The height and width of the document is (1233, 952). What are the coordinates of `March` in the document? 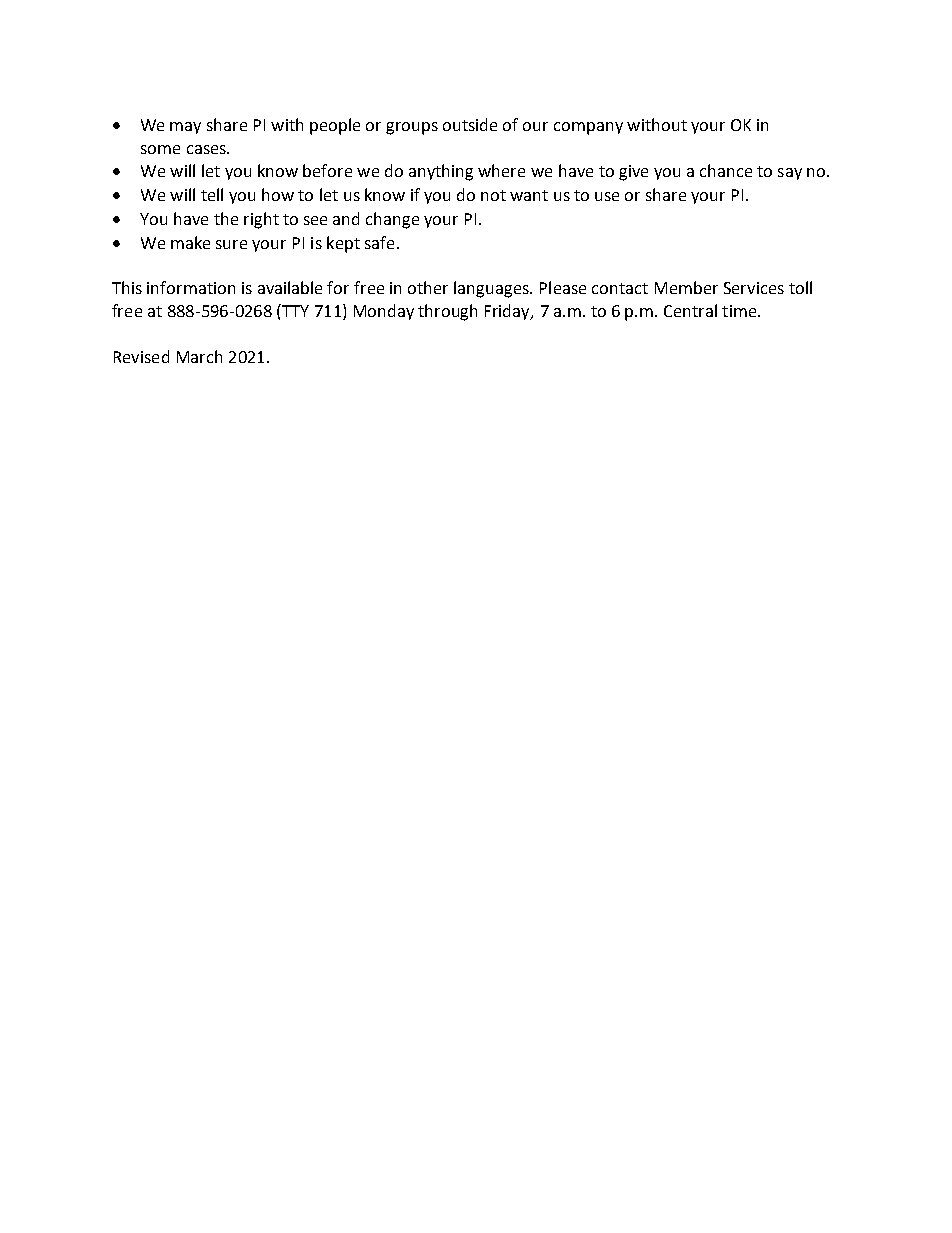 It's located at (199, 356).
